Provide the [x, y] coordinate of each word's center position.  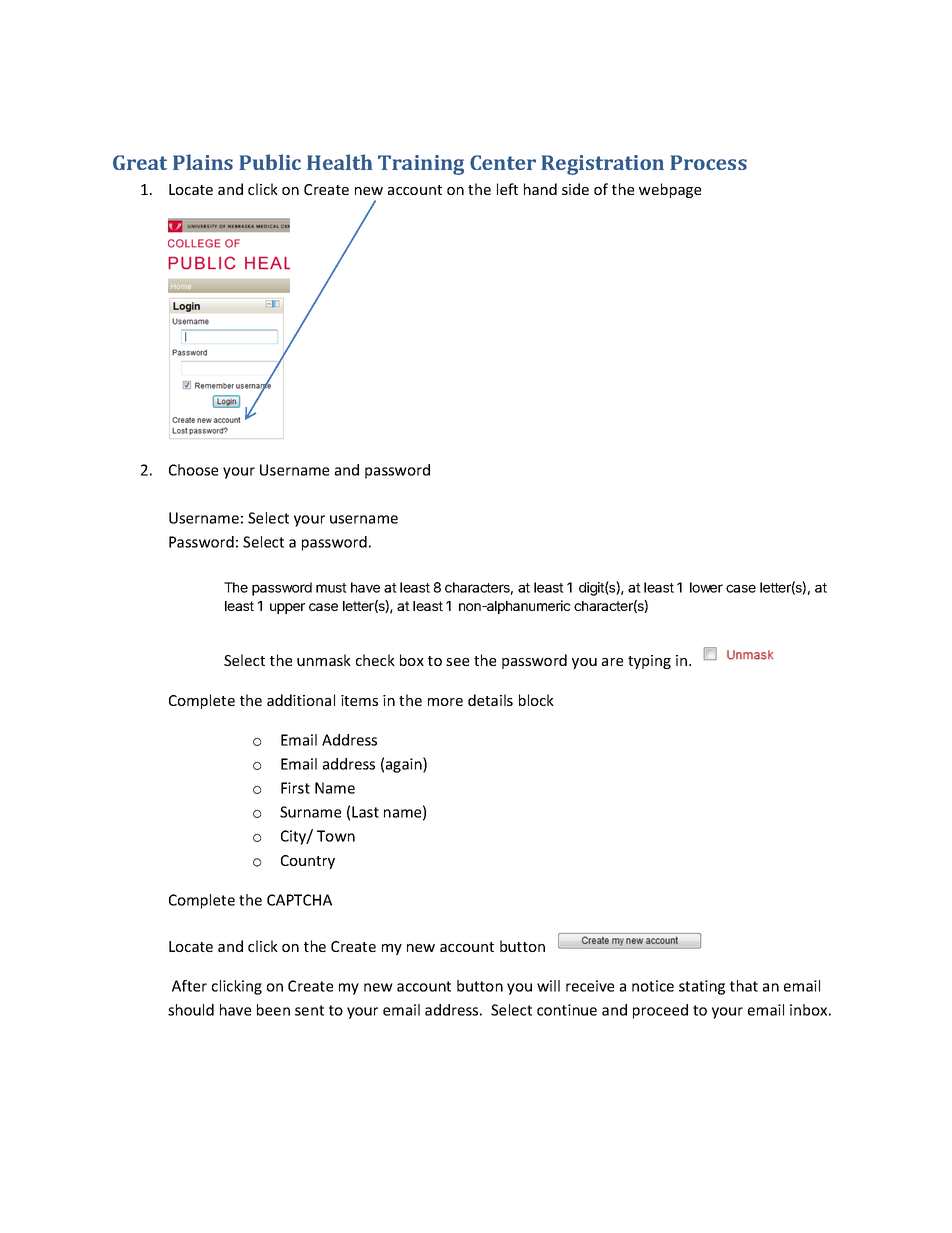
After [189, 986]
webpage [670, 190]
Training [421, 165]
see [457, 662]
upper [287, 608]
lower [706, 587]
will [548, 986]
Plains [203, 162]
